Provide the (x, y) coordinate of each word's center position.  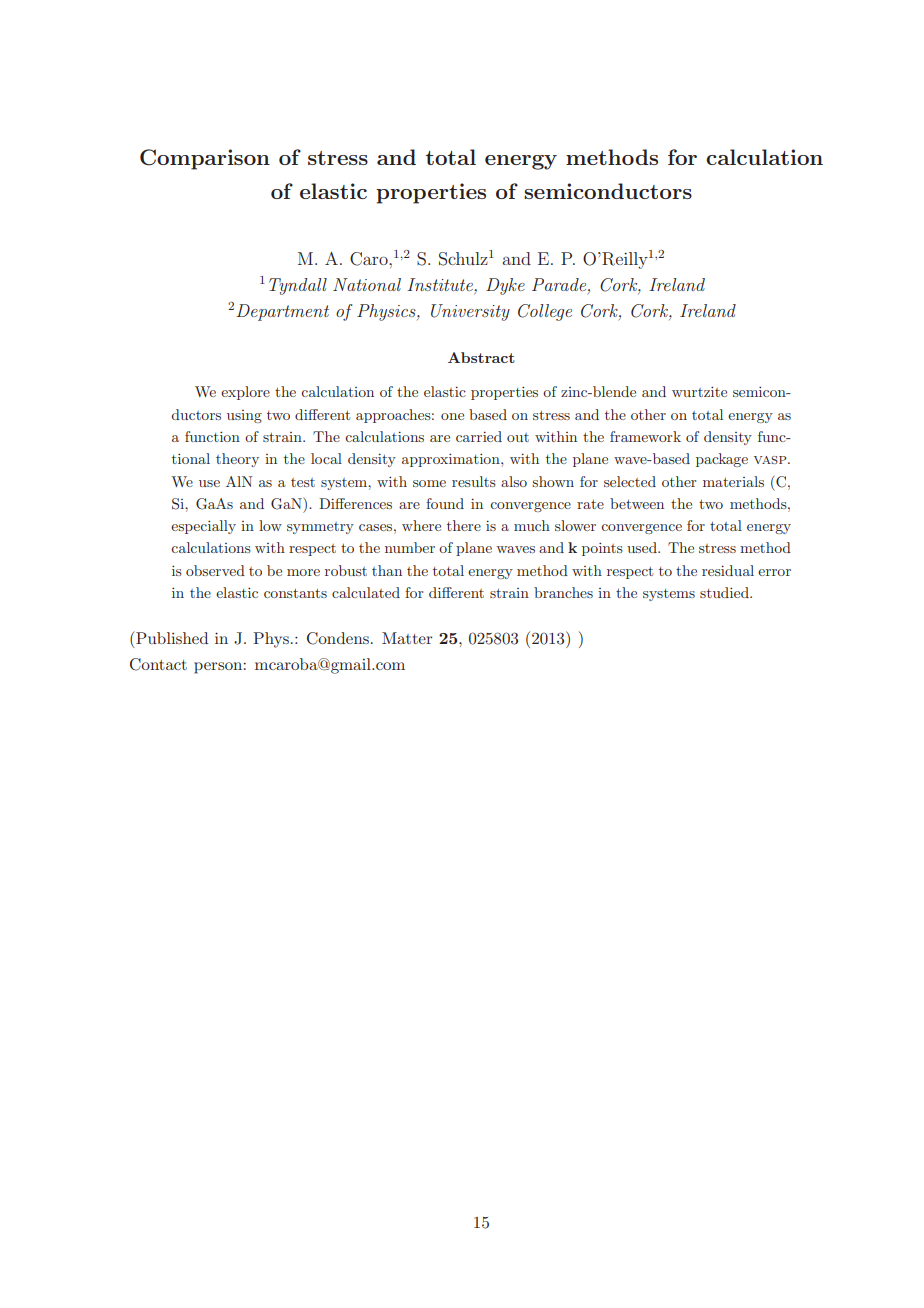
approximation (452, 460)
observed (215, 570)
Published (171, 637)
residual (728, 570)
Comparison (205, 159)
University (470, 312)
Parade (560, 284)
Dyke (505, 286)
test (303, 482)
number (410, 547)
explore (245, 393)
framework (645, 436)
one (452, 416)
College (545, 312)
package (722, 460)
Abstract (481, 357)
